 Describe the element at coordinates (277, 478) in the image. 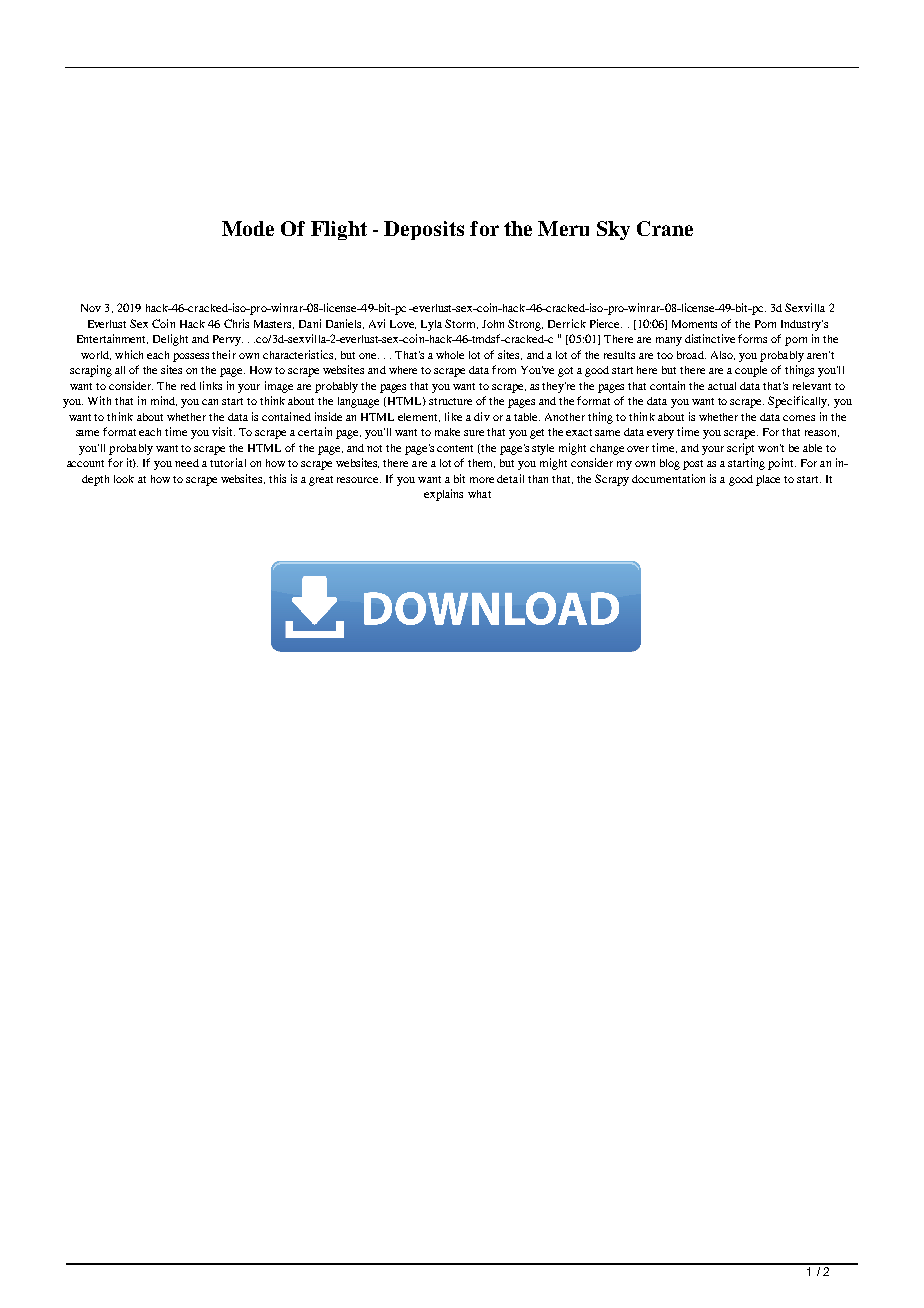

I see `this` at that location.
